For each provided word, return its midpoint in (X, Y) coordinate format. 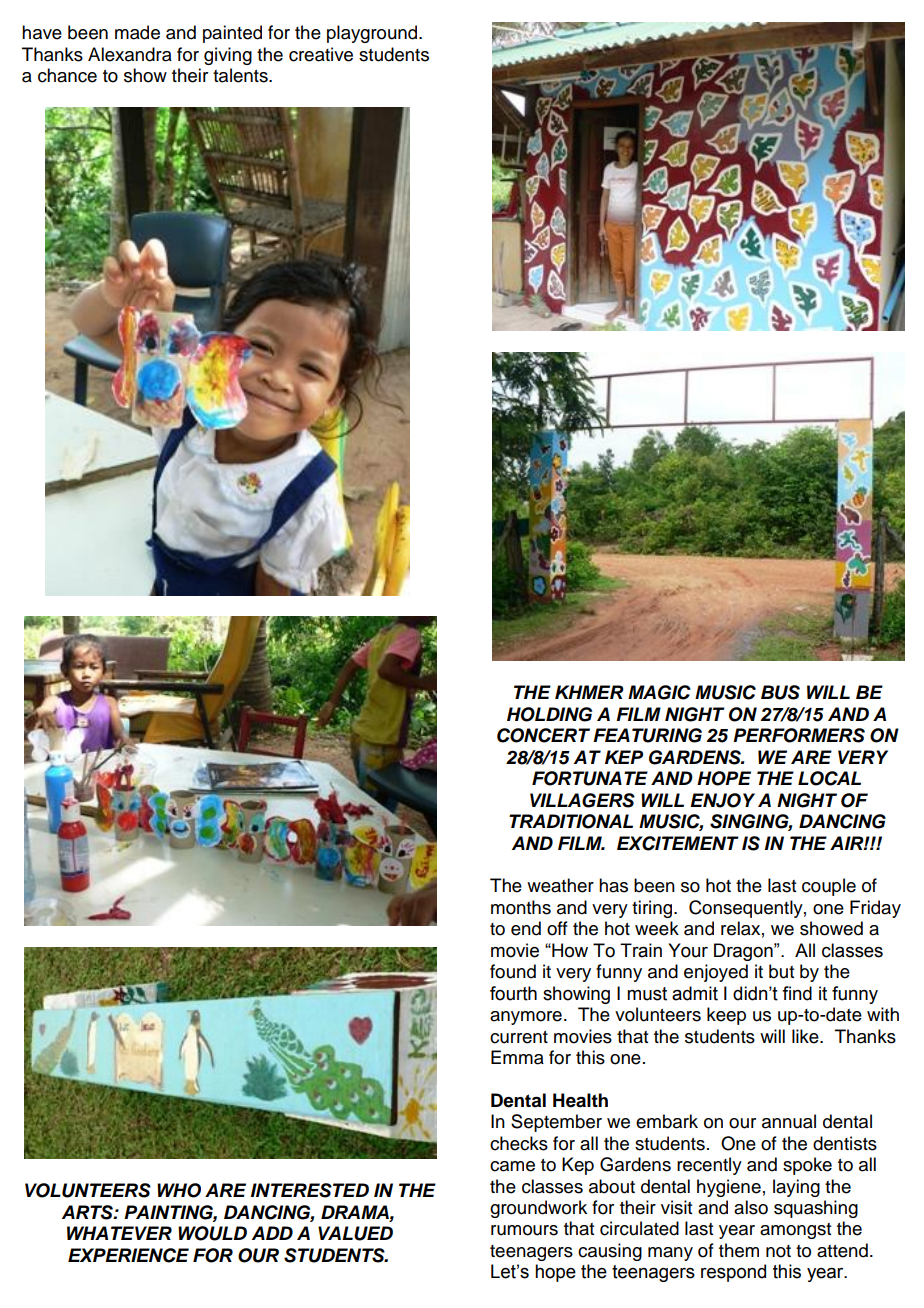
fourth (513, 993)
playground (373, 34)
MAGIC (659, 692)
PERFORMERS (799, 735)
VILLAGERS (582, 800)
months (521, 907)
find (797, 993)
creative (321, 54)
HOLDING (549, 714)
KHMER (589, 692)
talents (241, 75)
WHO (179, 1190)
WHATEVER (119, 1233)
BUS (780, 692)
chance (67, 75)
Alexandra (130, 54)
